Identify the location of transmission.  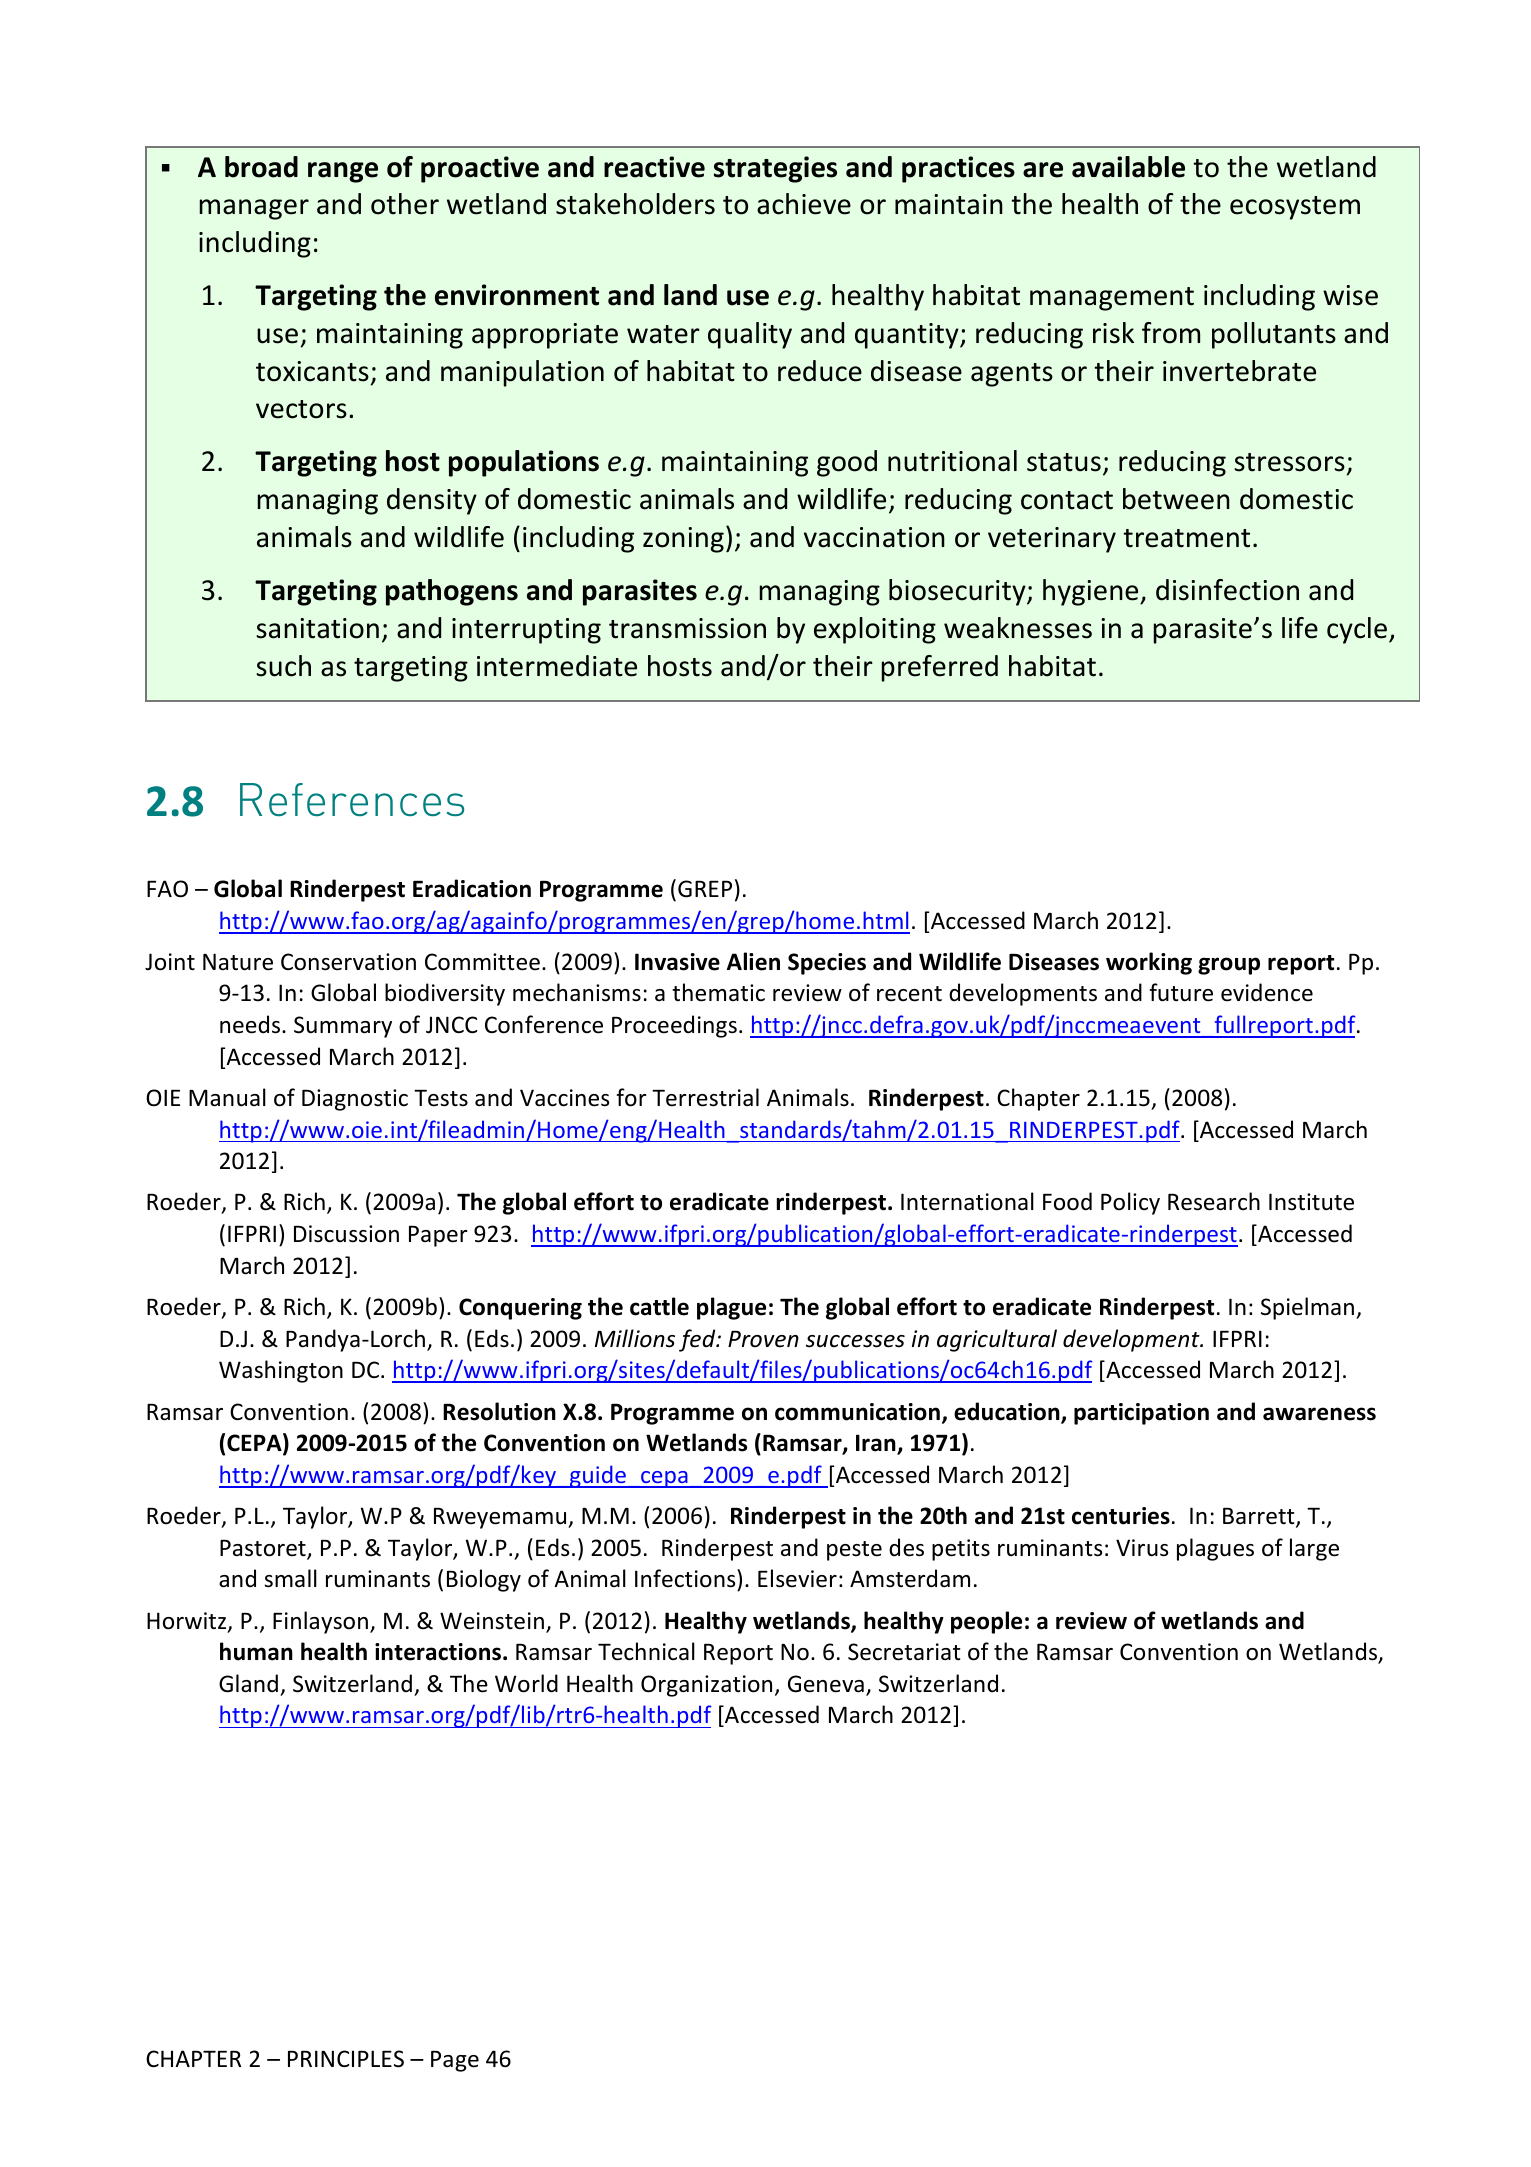
(687, 628).
